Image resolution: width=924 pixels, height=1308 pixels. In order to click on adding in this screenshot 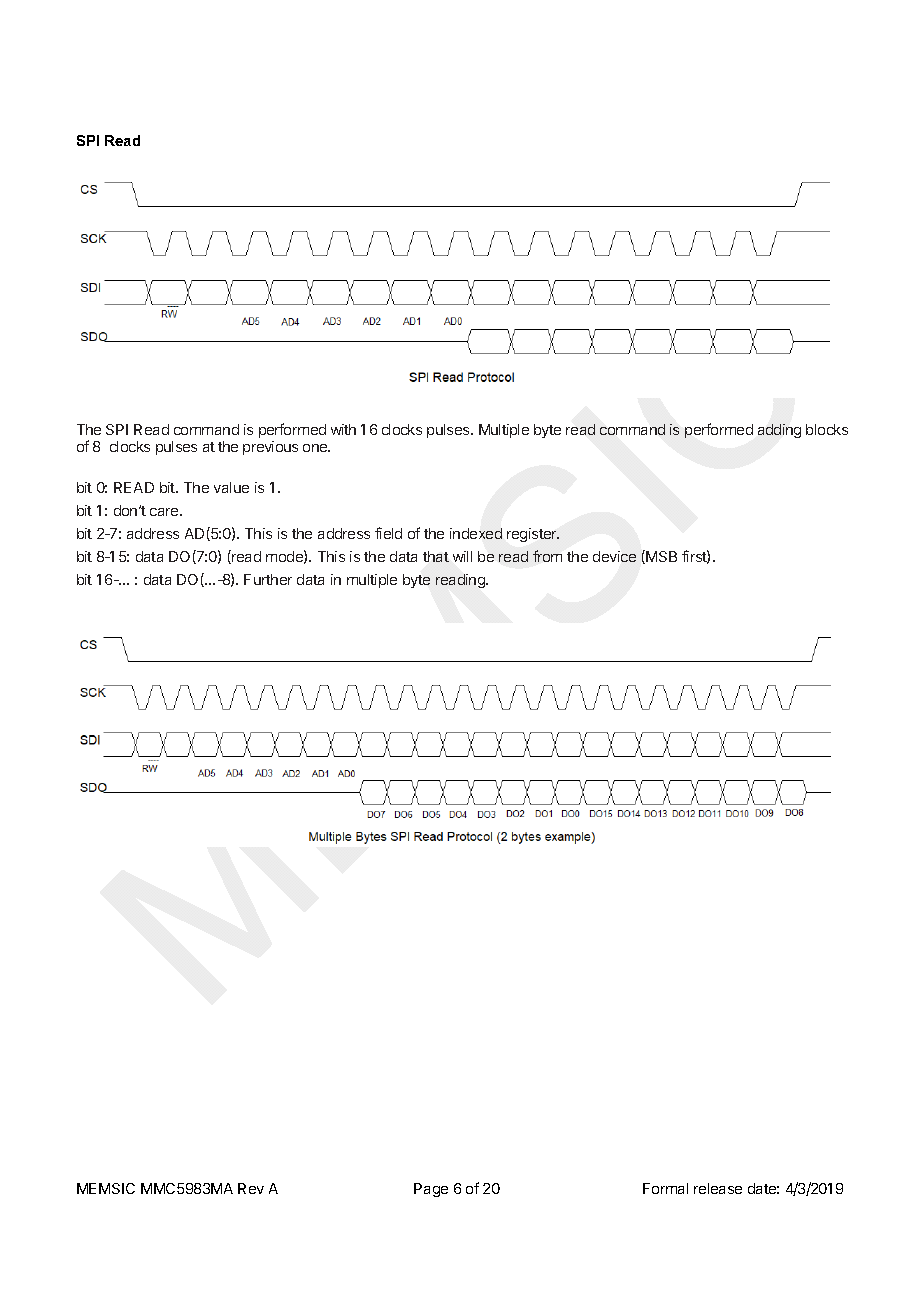, I will do `click(779, 431)`.
